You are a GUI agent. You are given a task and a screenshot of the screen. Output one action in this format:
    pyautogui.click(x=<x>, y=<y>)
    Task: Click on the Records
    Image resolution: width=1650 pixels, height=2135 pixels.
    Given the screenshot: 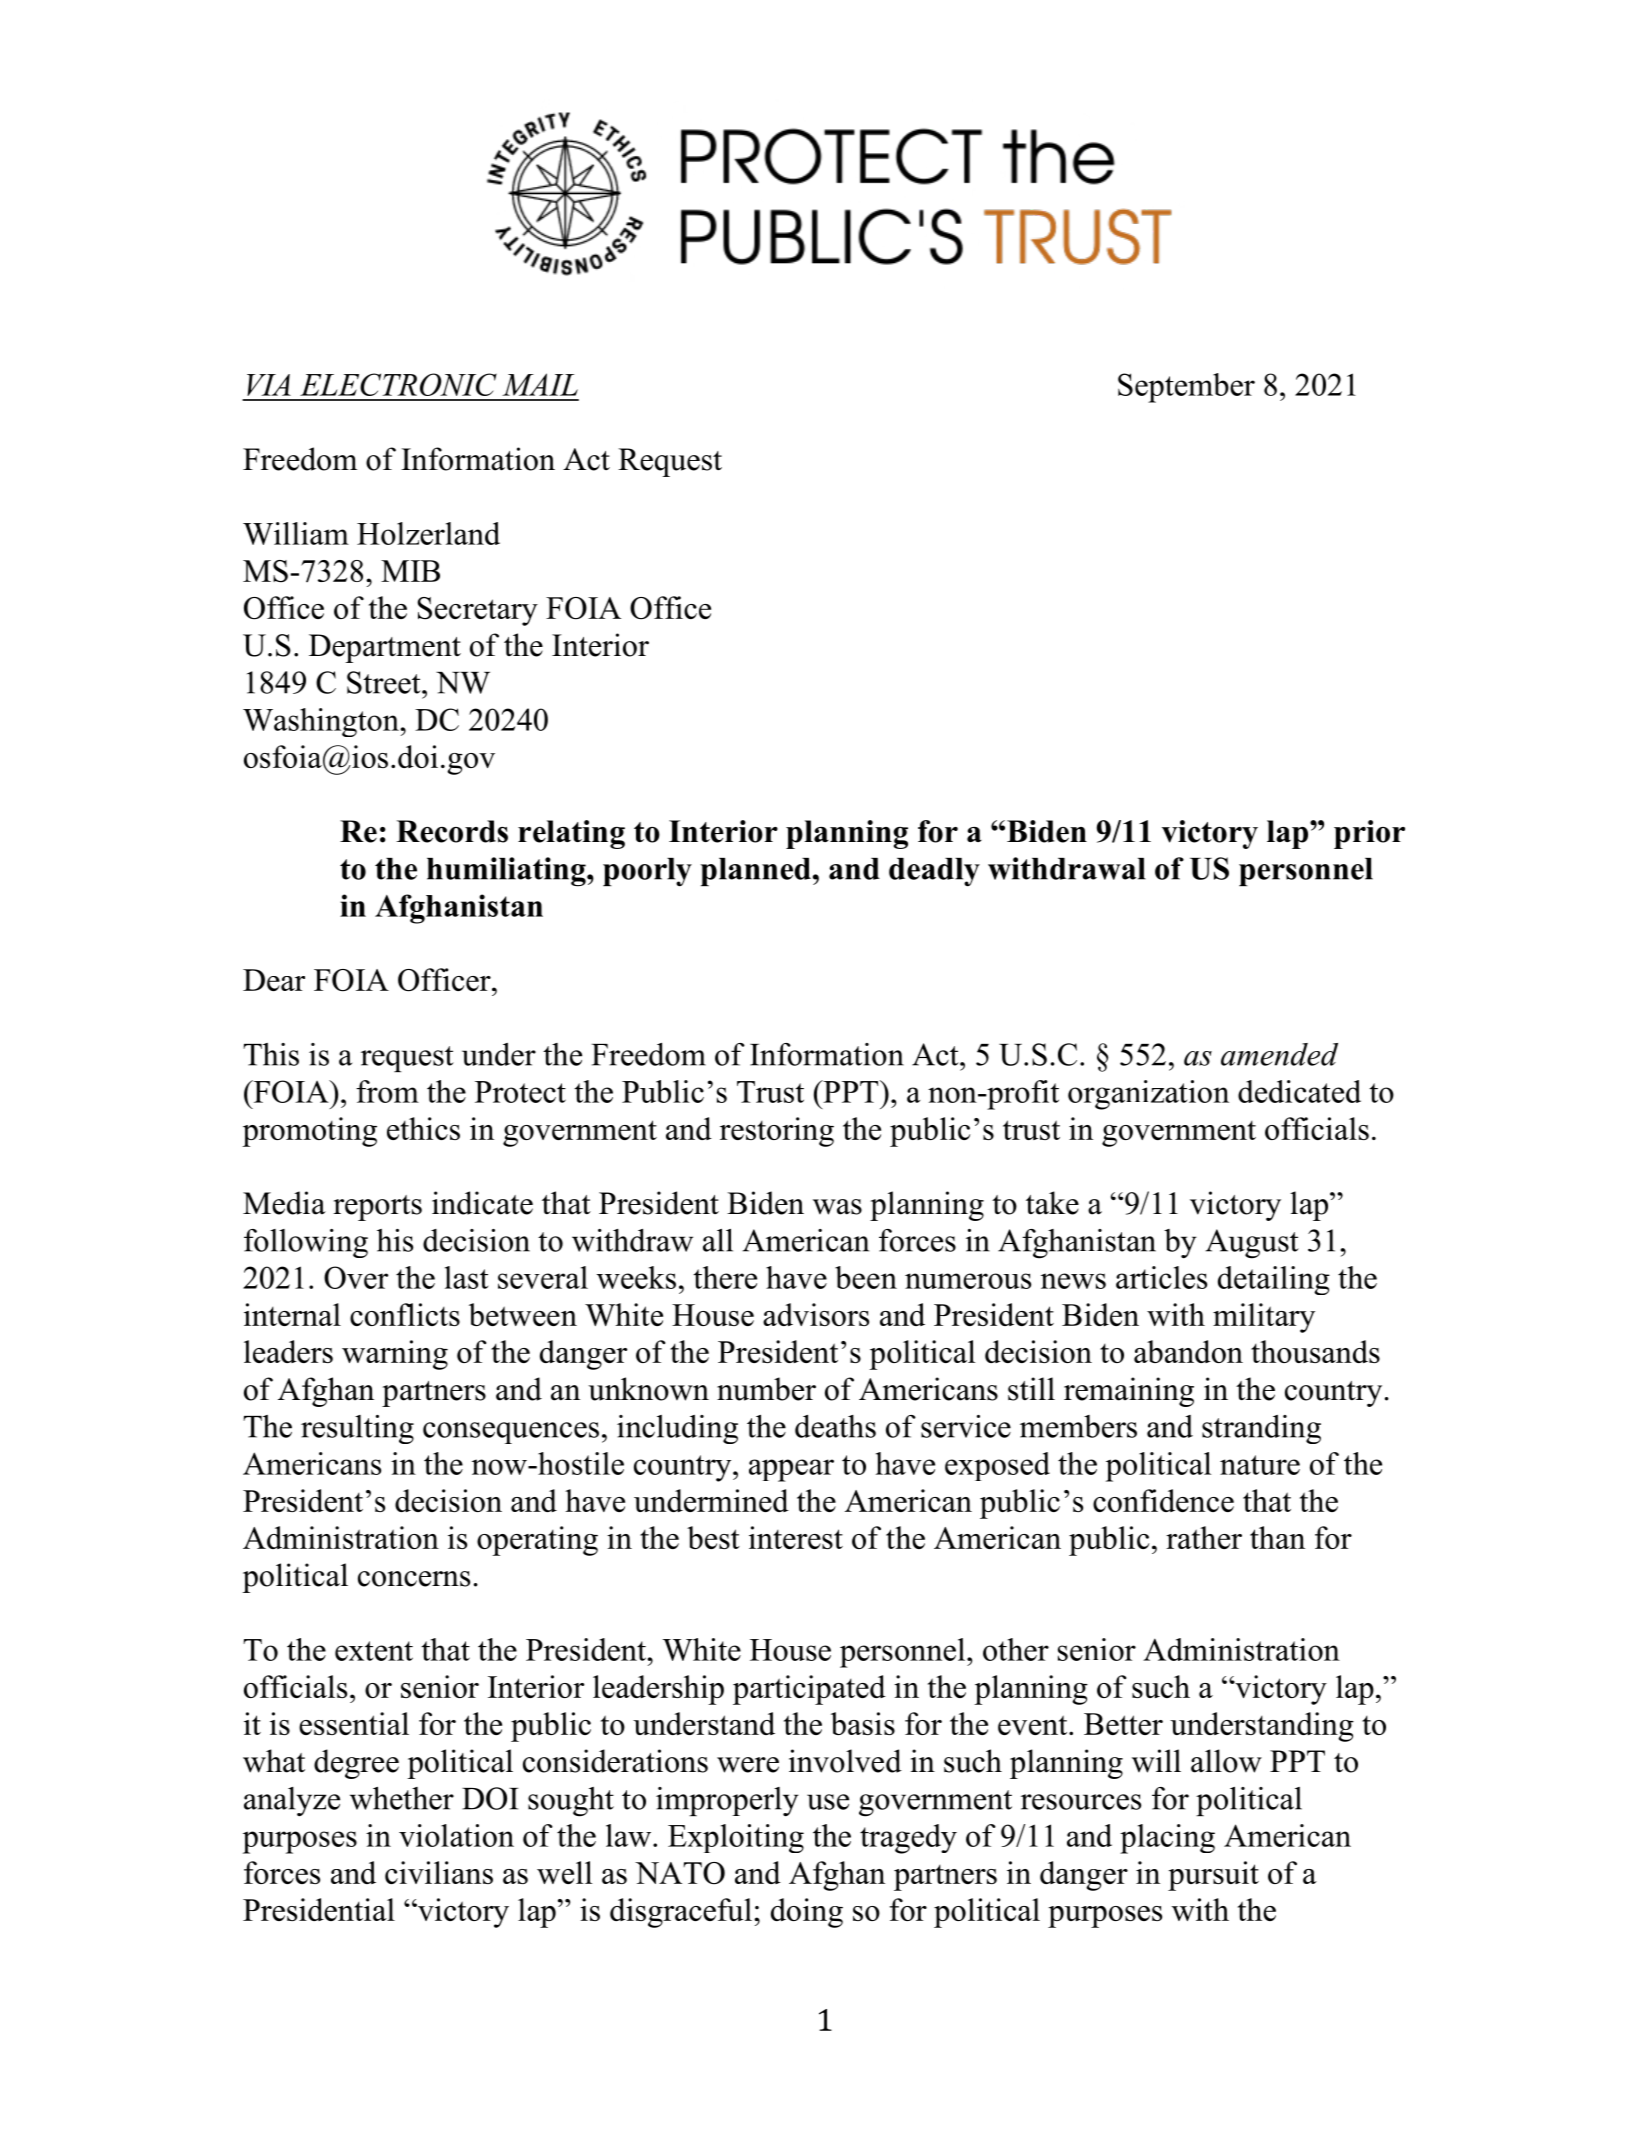 What is the action you would take?
    pyautogui.click(x=452, y=831)
